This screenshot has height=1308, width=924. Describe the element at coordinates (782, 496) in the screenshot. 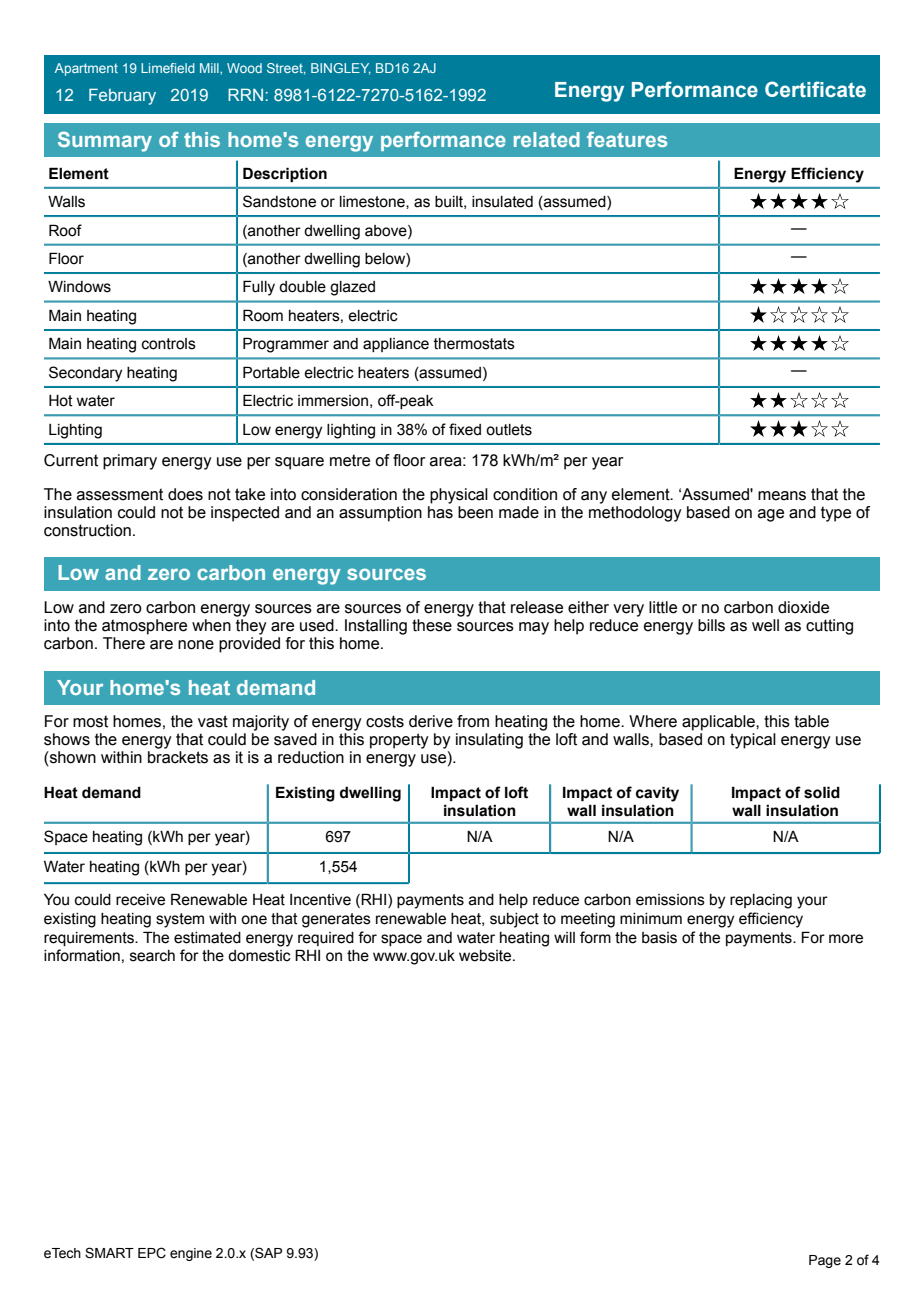

I see `means` at that location.
